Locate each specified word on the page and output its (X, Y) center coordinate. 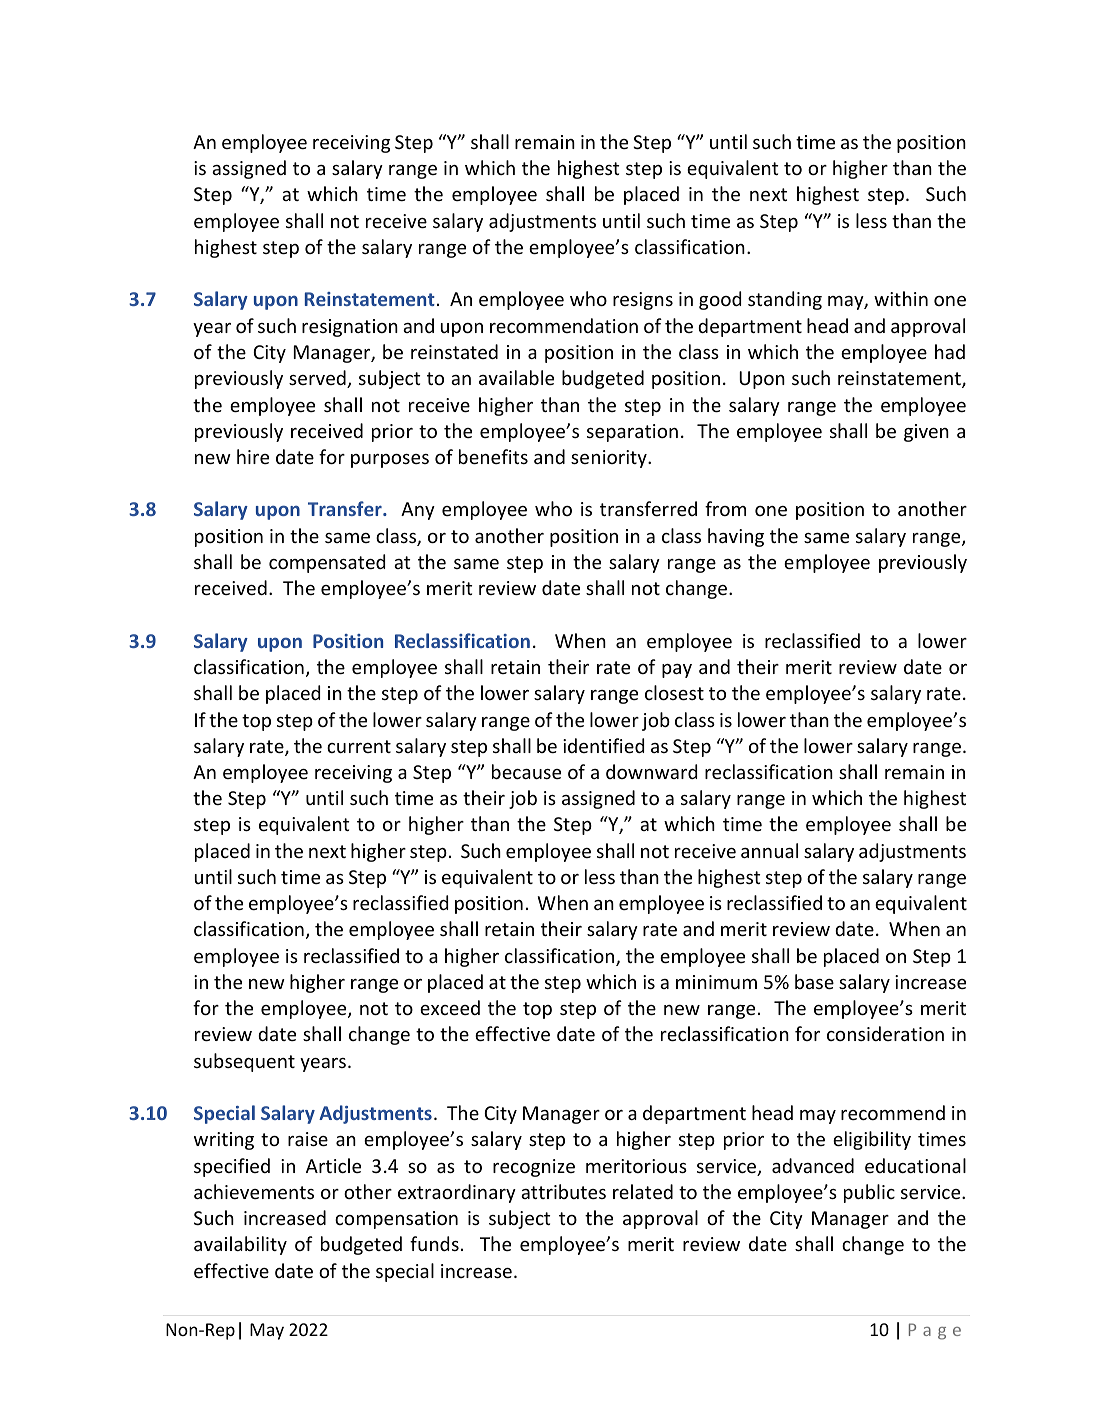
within (901, 298)
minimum (716, 982)
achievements (254, 1191)
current (359, 746)
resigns (643, 301)
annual (769, 850)
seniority (610, 459)
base (814, 981)
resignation (350, 328)
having (736, 537)
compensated (327, 563)
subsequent (244, 1062)
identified (603, 745)
